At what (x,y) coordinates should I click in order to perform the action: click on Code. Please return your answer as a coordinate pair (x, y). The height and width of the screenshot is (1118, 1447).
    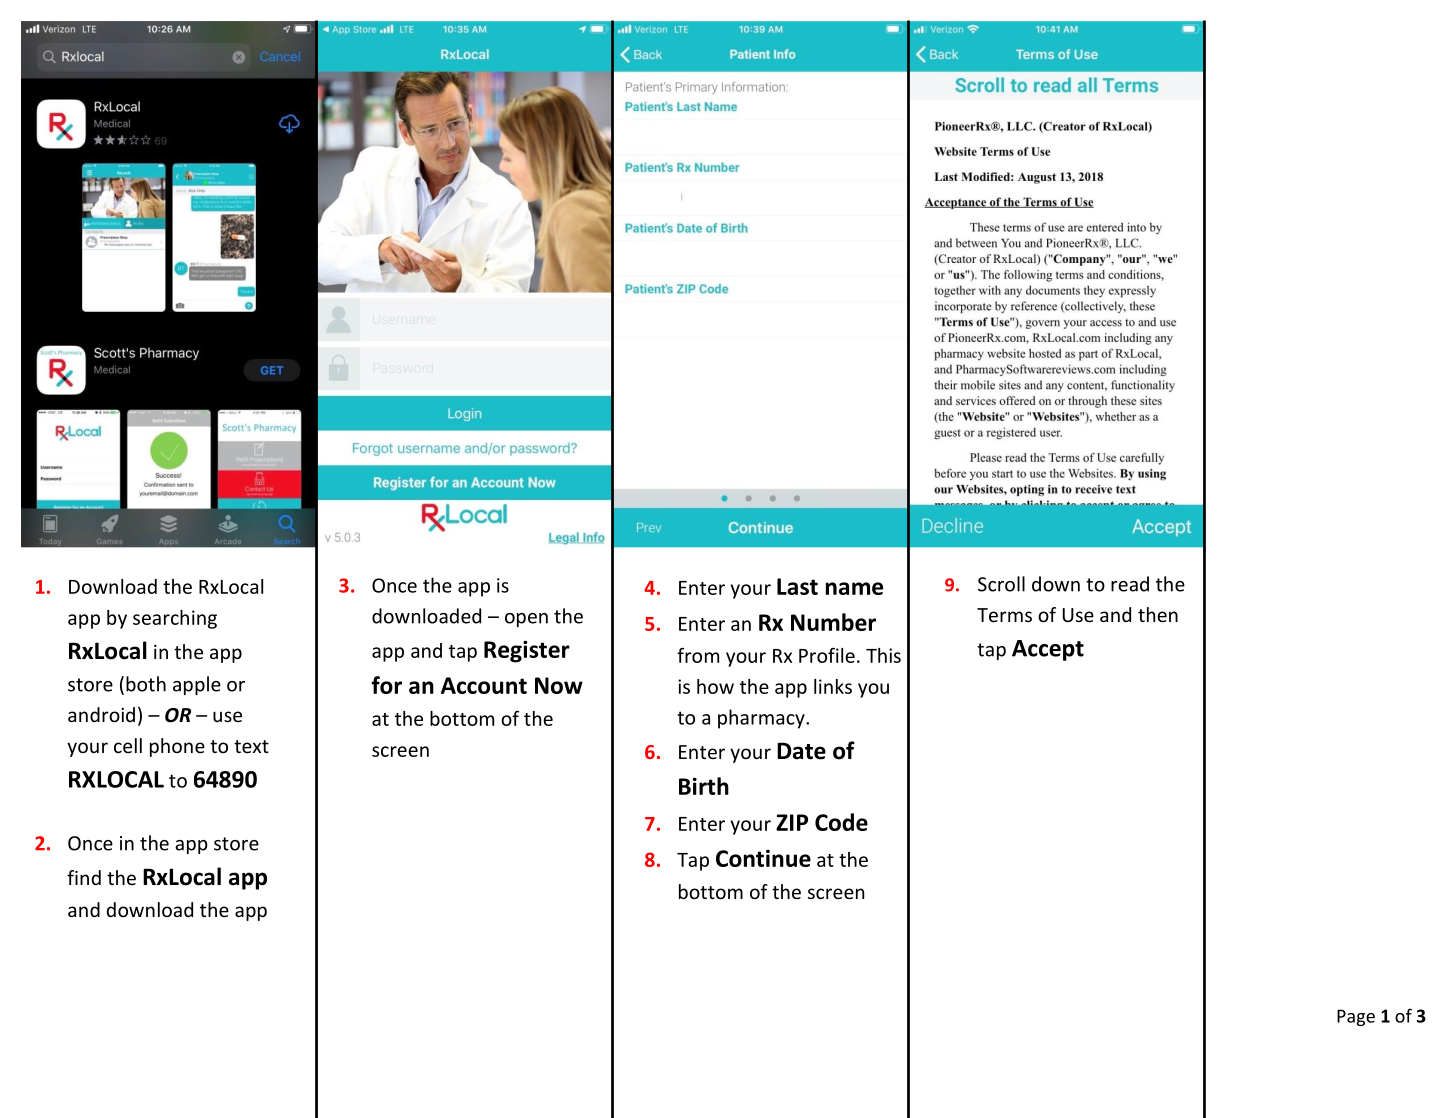
    Looking at the image, I should click on (841, 822).
